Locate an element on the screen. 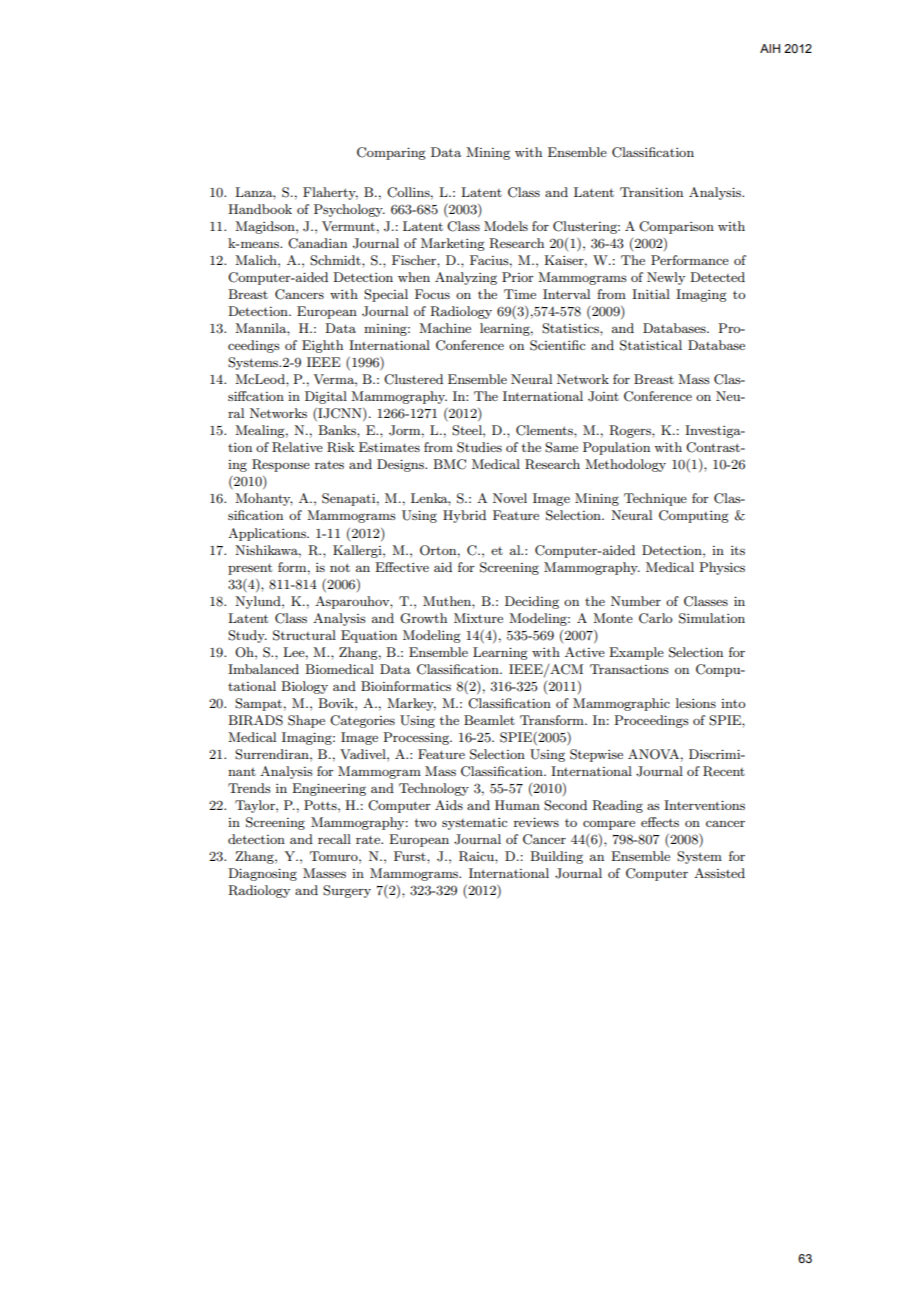  Comparison is located at coordinates (676, 227).
